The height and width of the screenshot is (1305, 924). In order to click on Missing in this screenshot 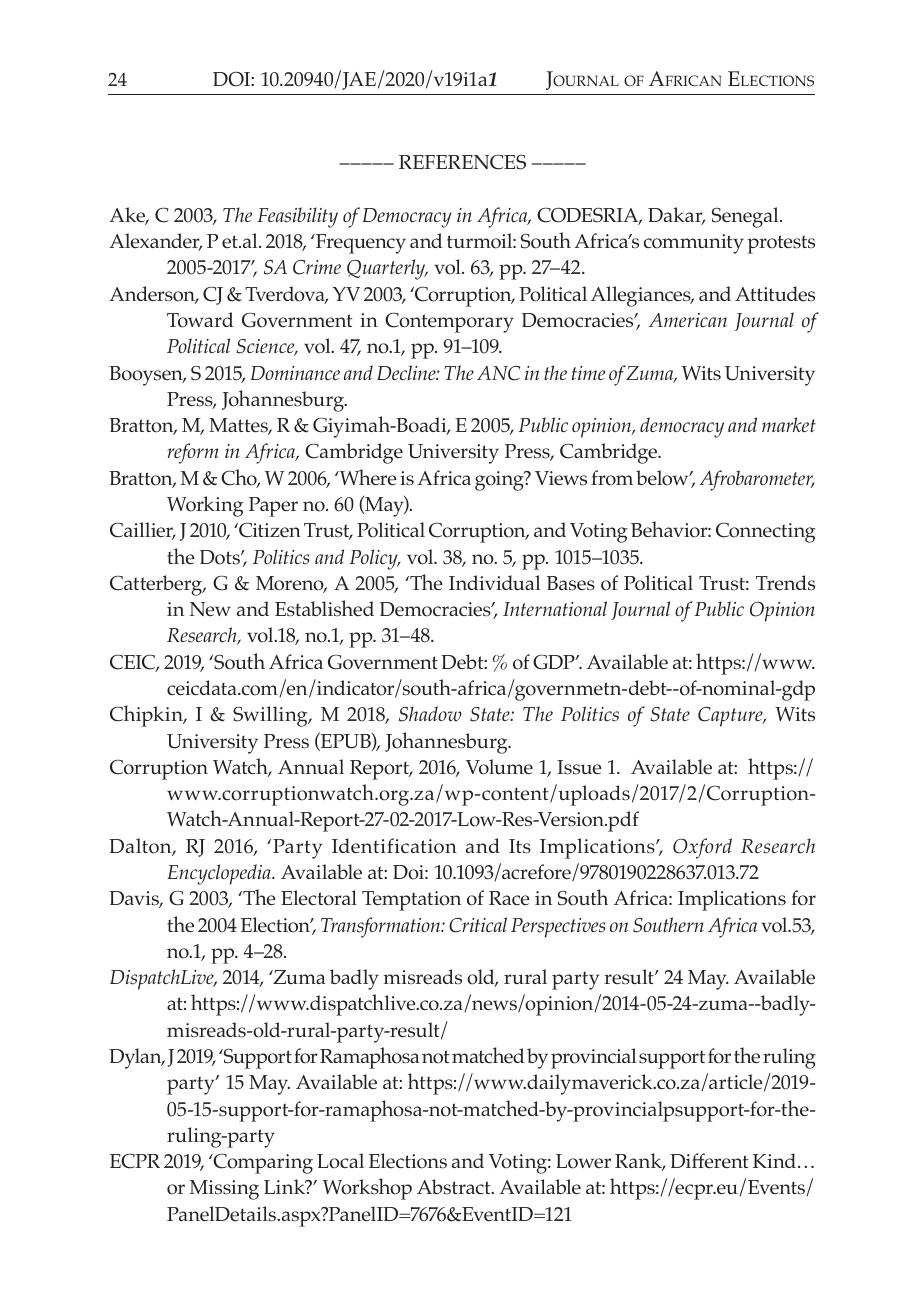, I will do `click(224, 1190)`.
